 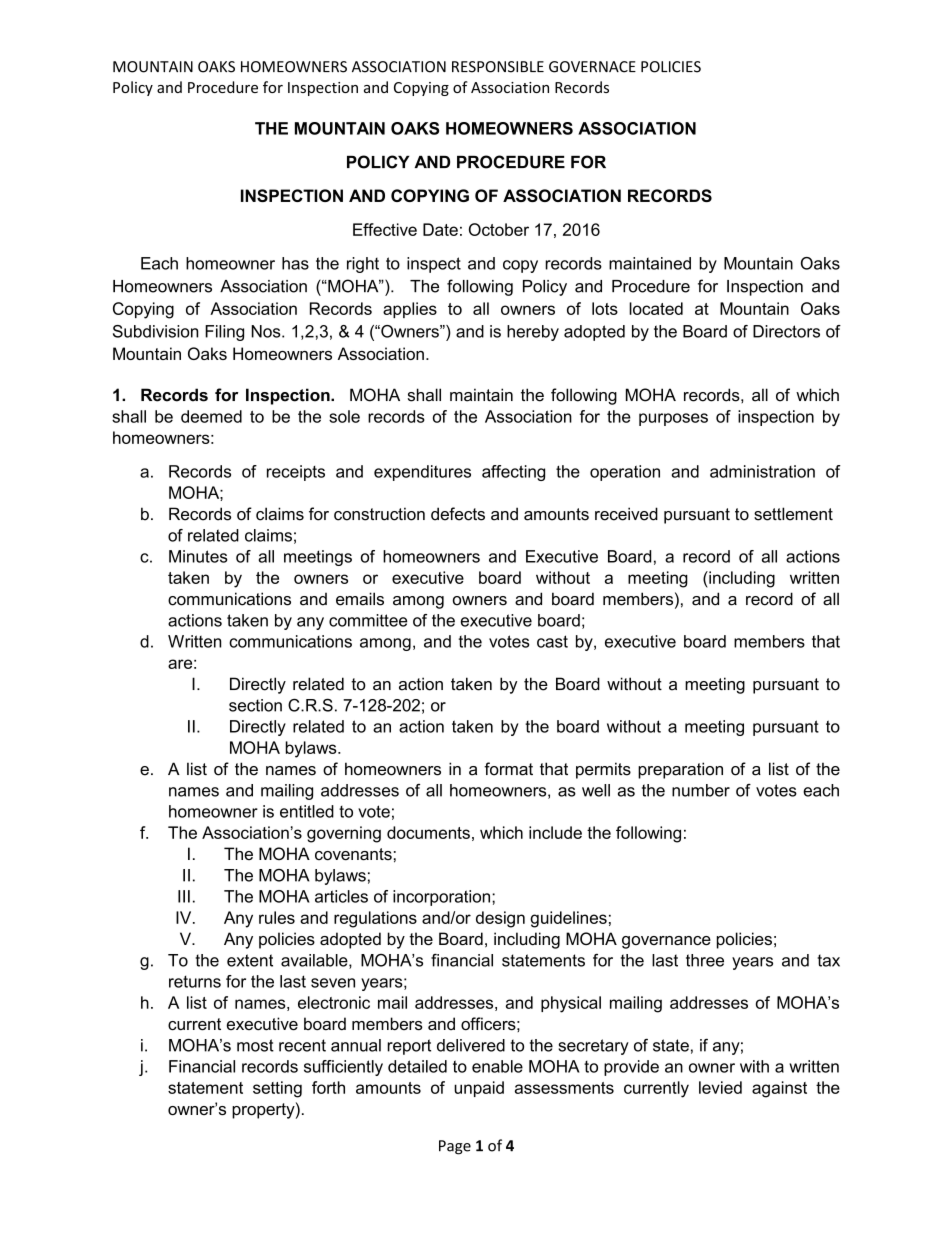 What do you see at coordinates (656, 308) in the screenshot?
I see `located` at bounding box center [656, 308].
